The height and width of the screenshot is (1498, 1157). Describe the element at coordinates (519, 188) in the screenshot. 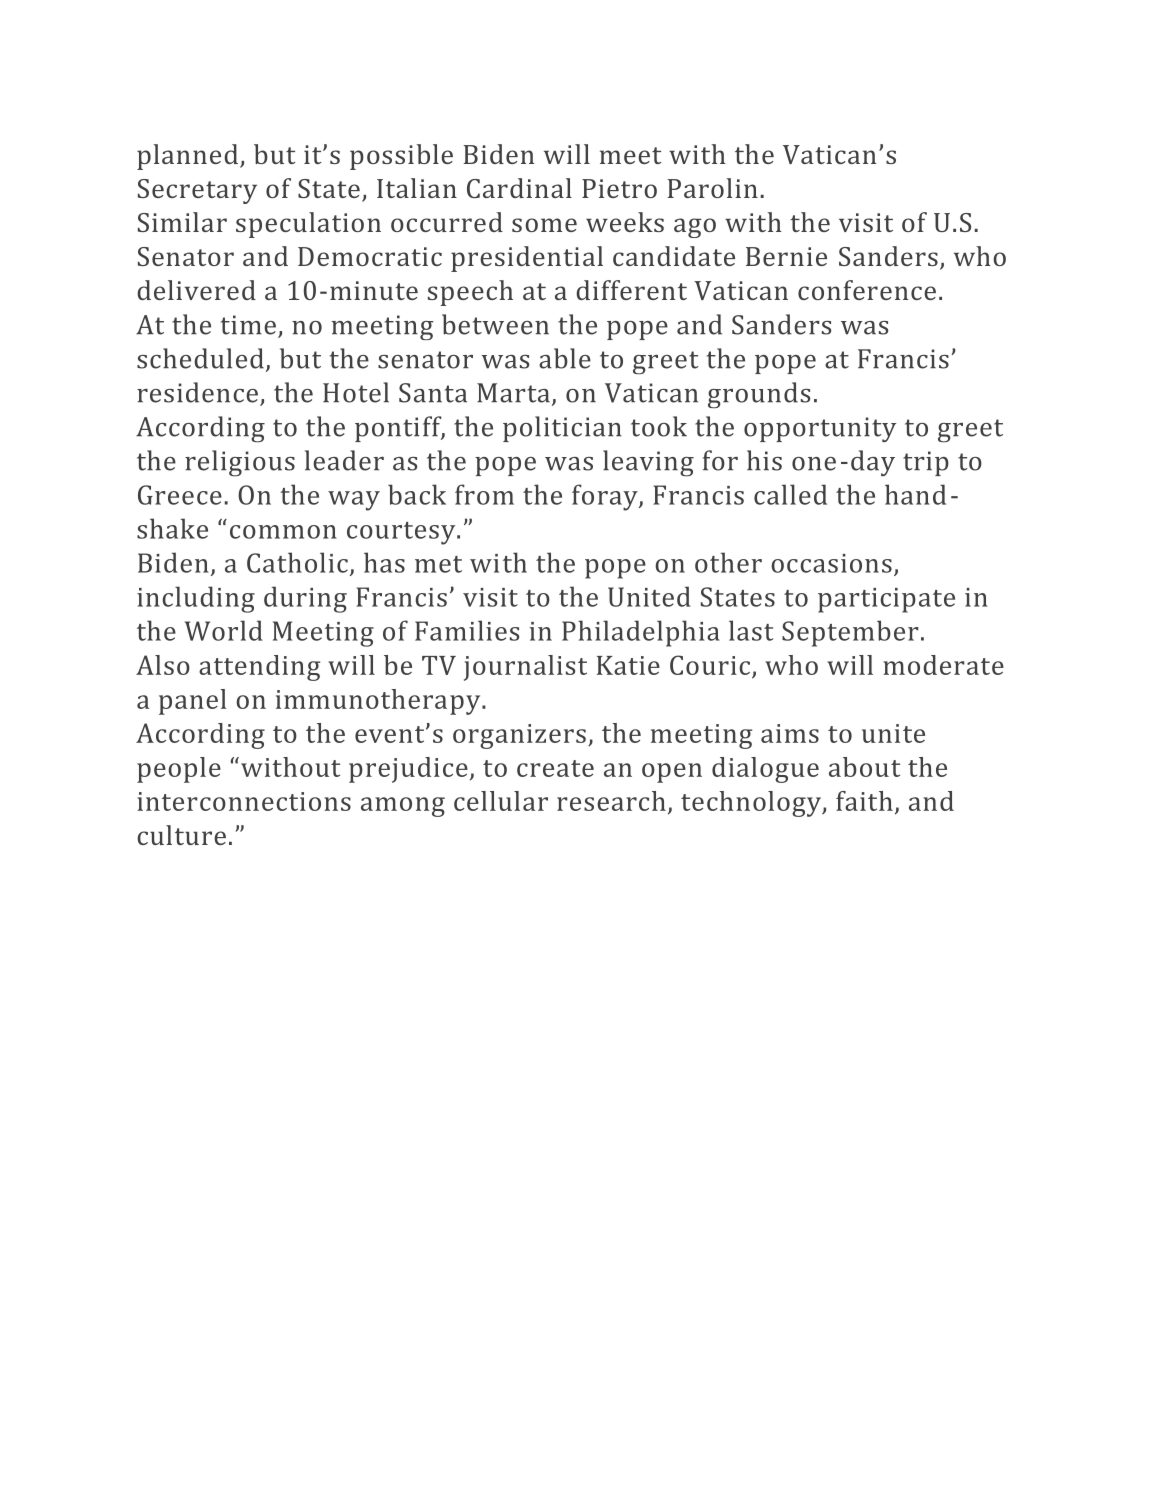

I see `Cardinal` at that location.
